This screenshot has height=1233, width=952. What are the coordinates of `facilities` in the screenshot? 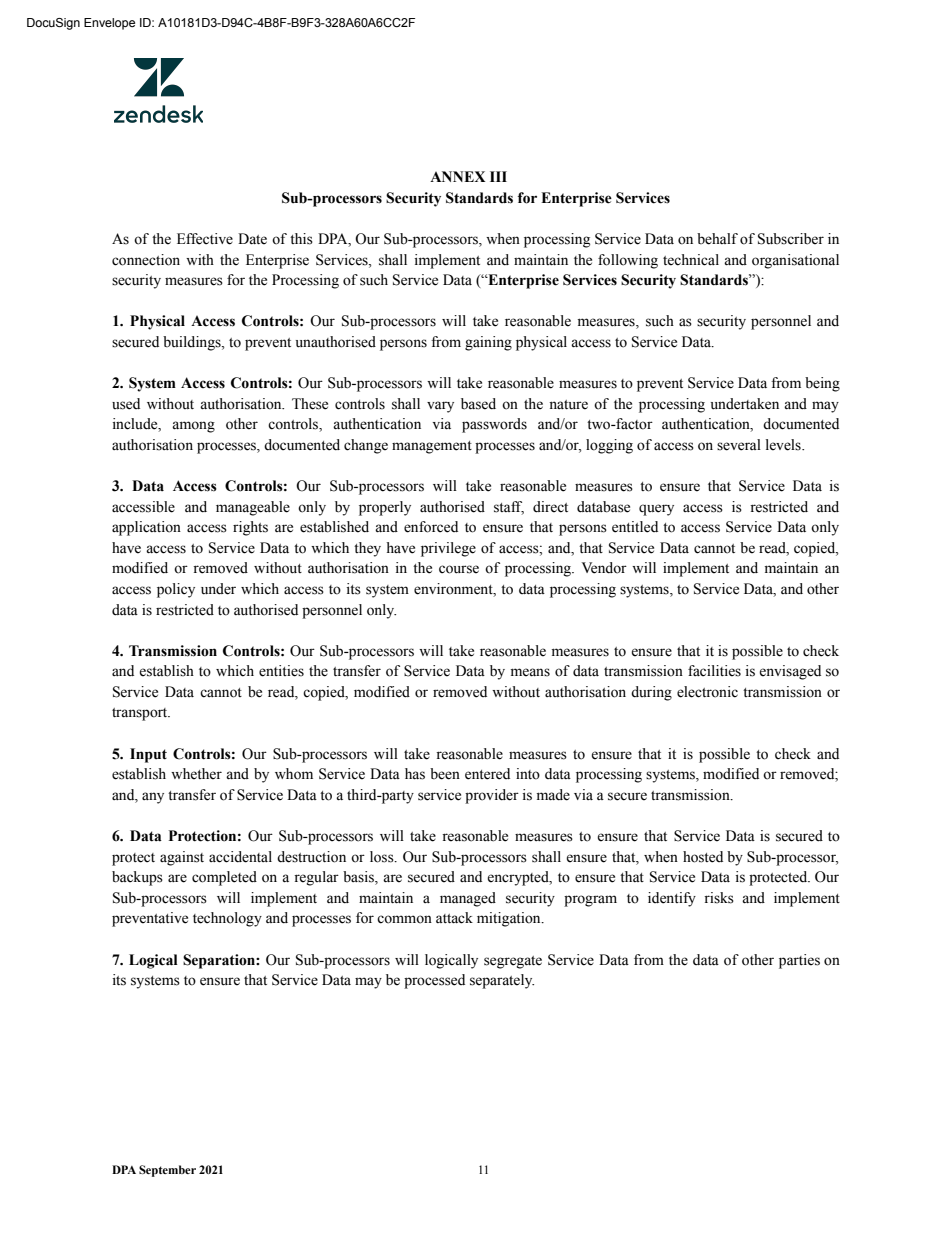 It's located at (714, 671).
